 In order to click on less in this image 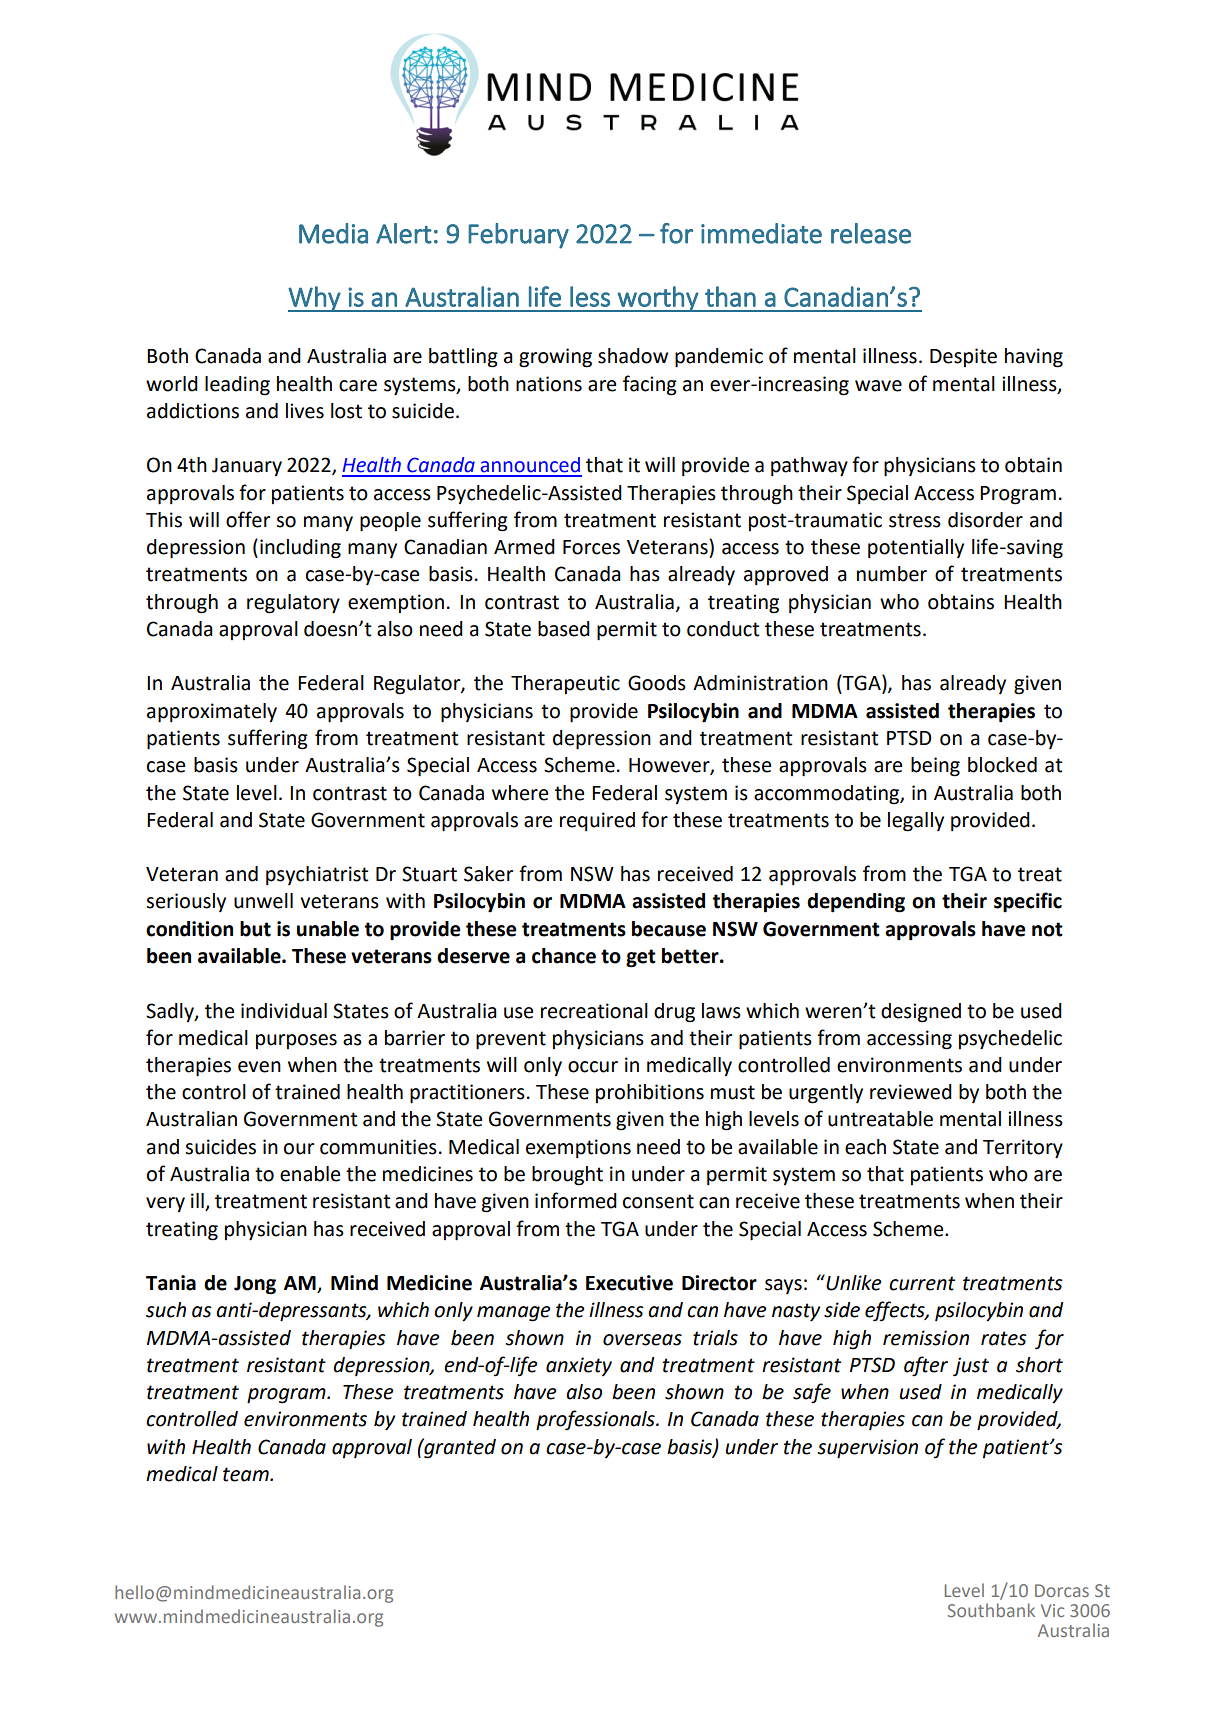, I will do `click(590, 296)`.
